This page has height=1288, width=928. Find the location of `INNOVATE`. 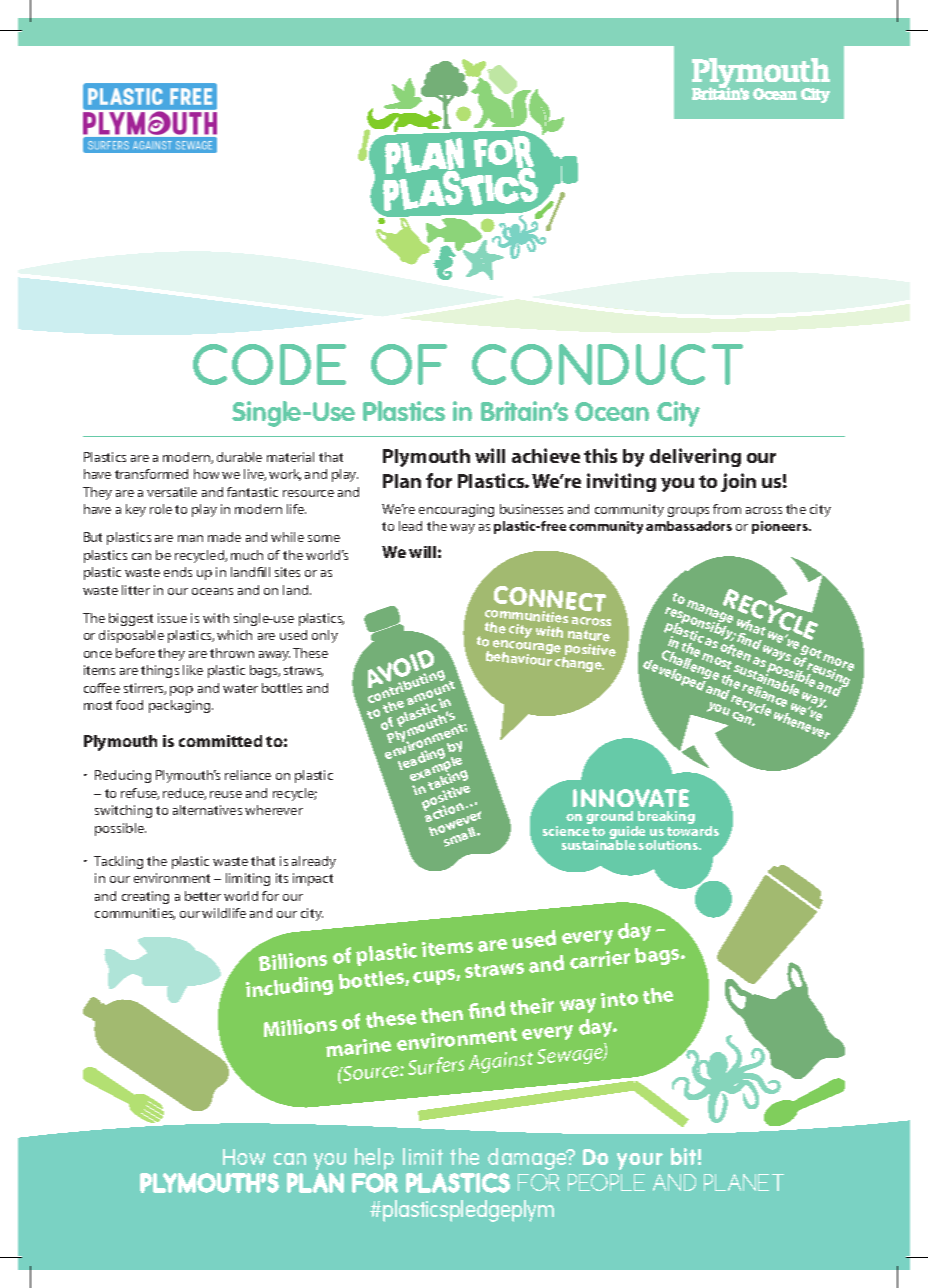

INNOVATE is located at coordinates (631, 798).
